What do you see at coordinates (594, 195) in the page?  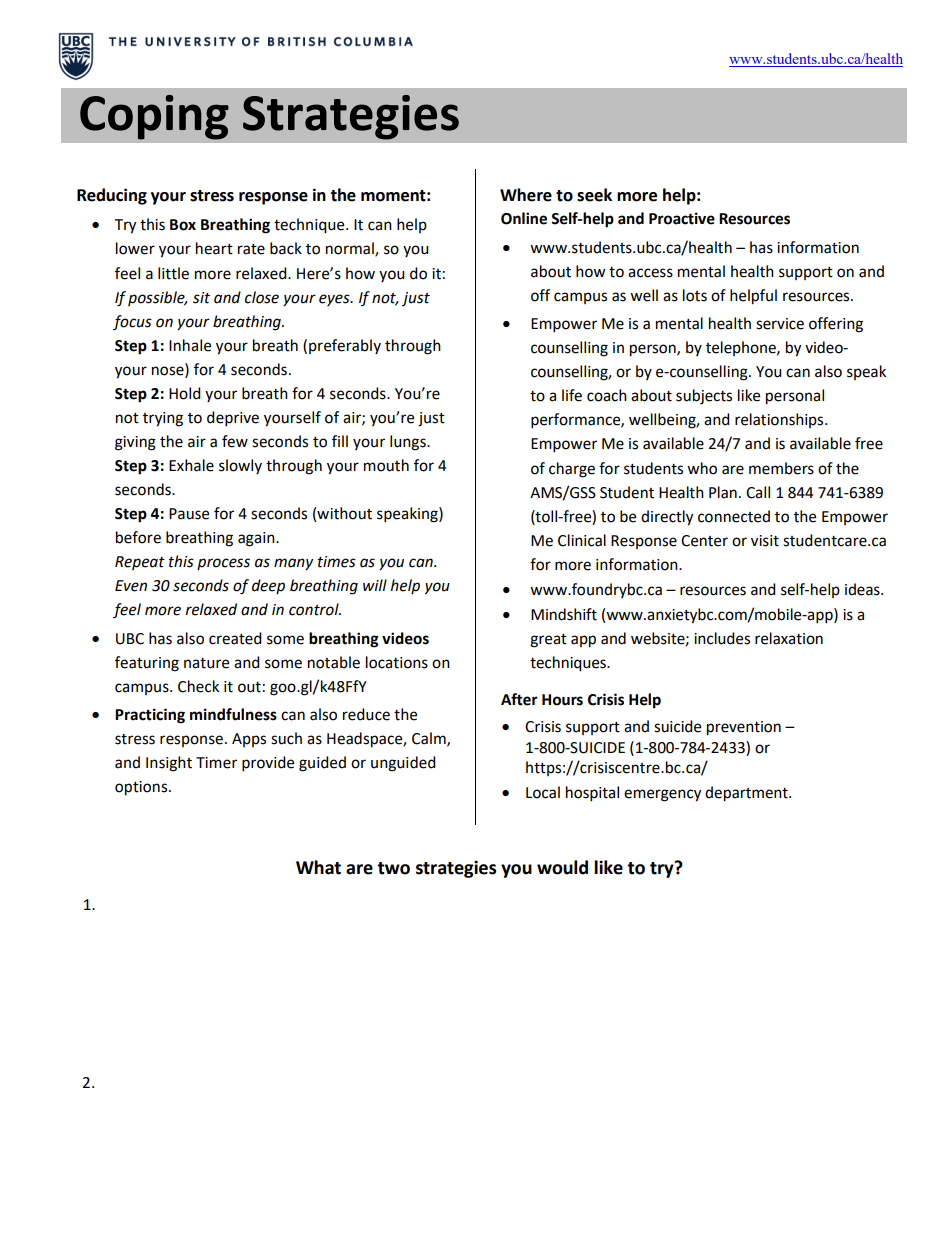 I see `seek` at bounding box center [594, 195].
